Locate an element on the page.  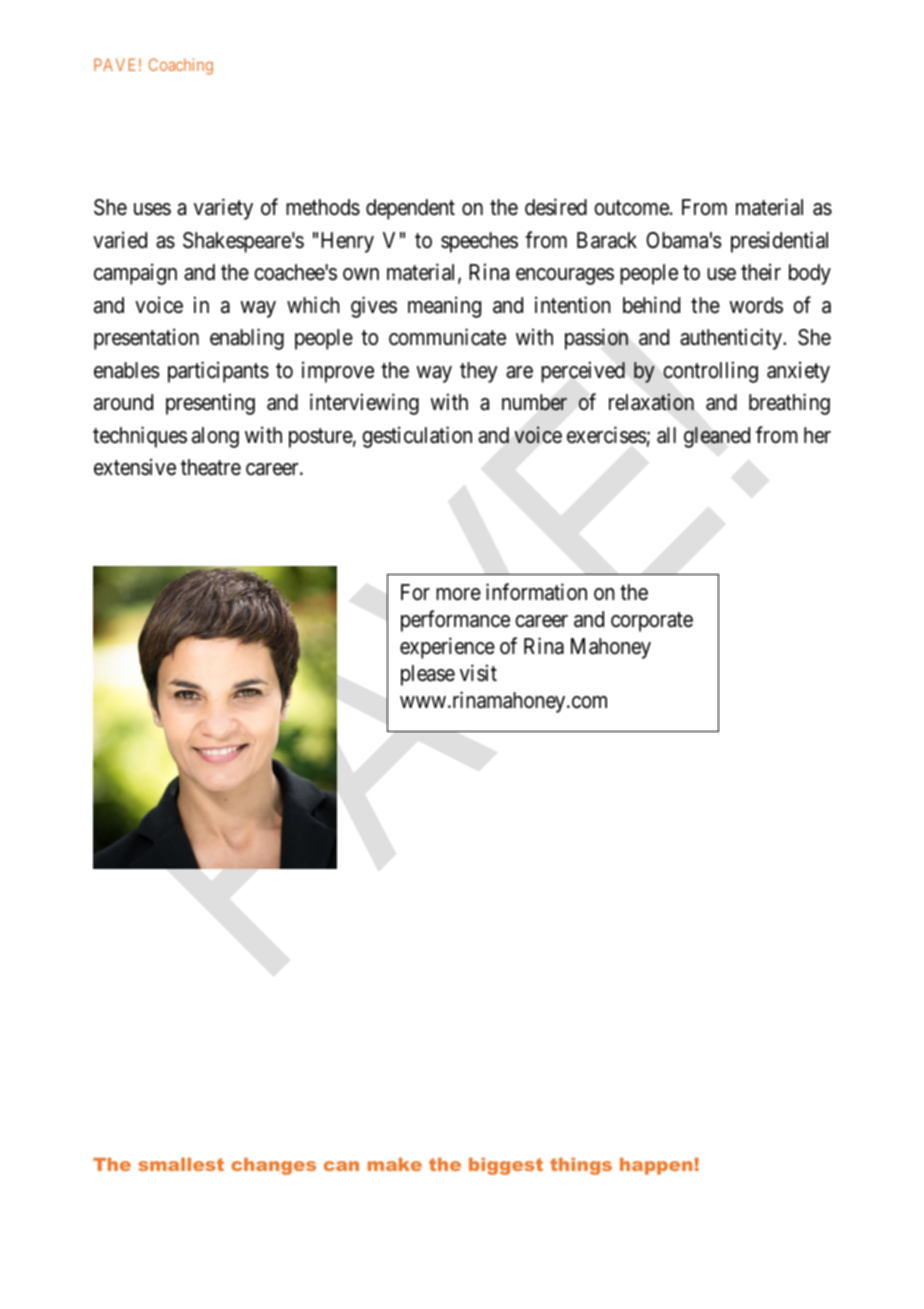
outcome is located at coordinates (631, 208).
